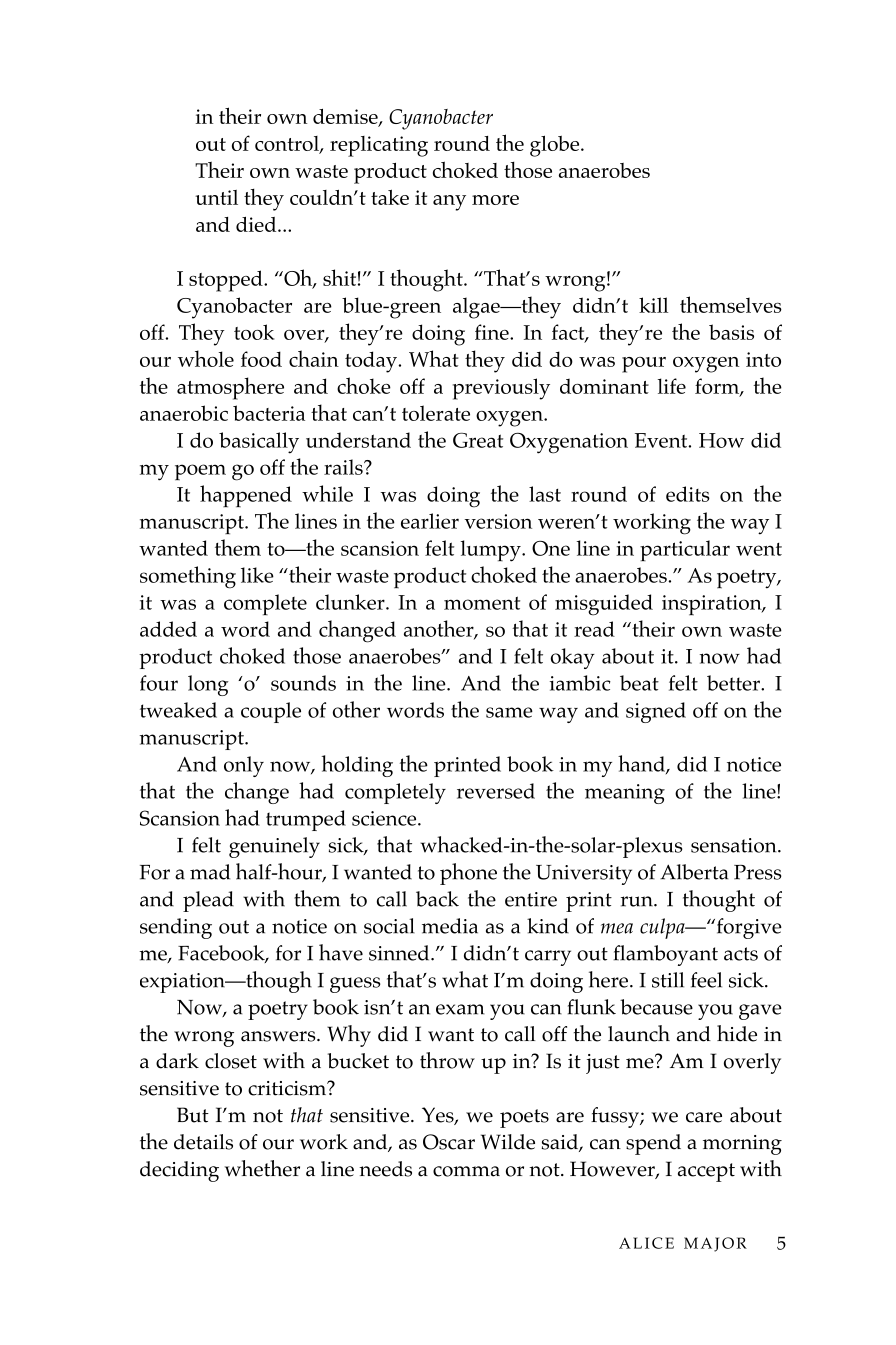 The image size is (896, 1345). I want to click on happened, so click(246, 496).
